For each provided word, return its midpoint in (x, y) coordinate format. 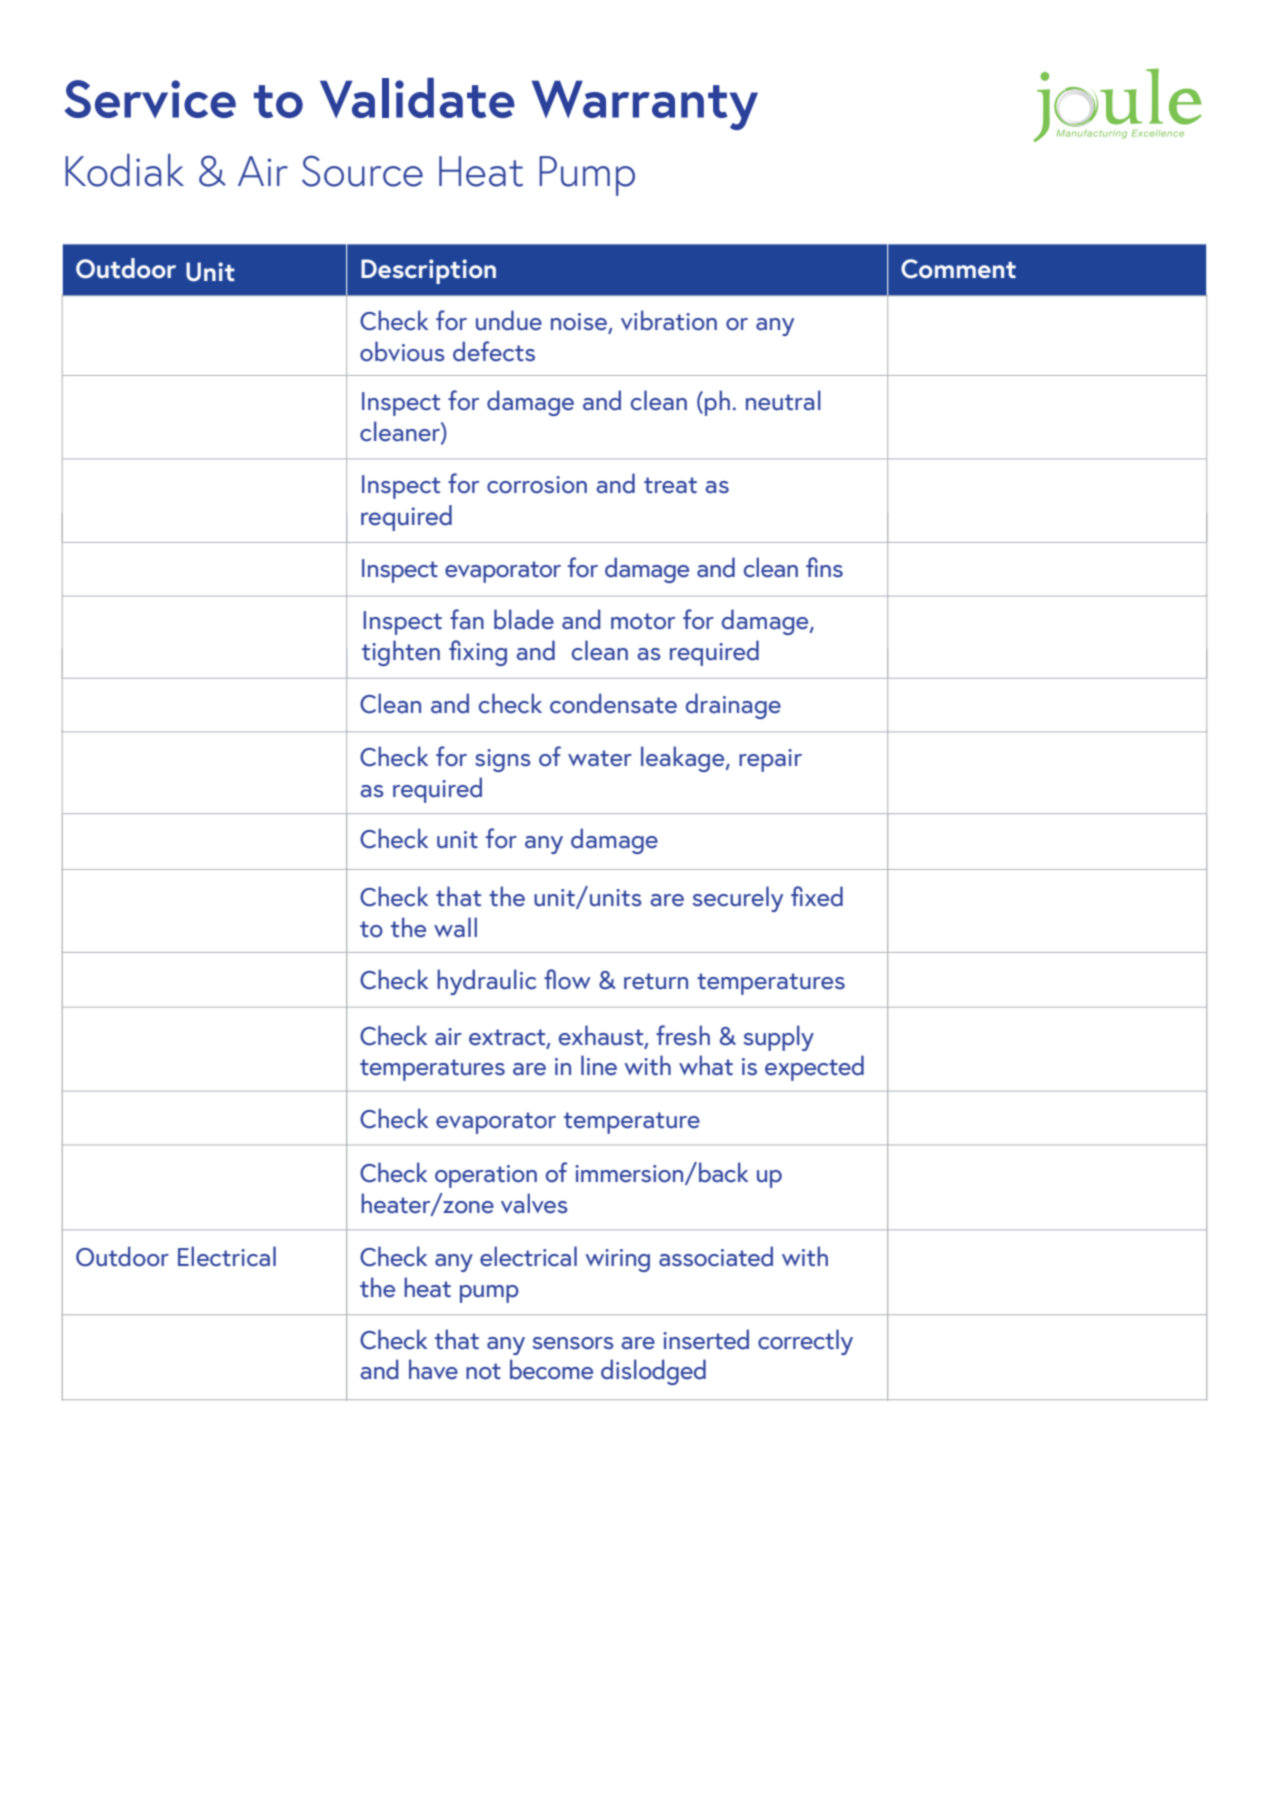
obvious (402, 351)
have (433, 1369)
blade (524, 619)
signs (503, 760)
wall (455, 927)
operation (486, 1176)
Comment (958, 269)
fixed (817, 896)
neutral (783, 400)
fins (824, 567)
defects (494, 351)
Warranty (645, 105)
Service (150, 99)
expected (814, 1068)
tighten (401, 653)
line (599, 1065)
